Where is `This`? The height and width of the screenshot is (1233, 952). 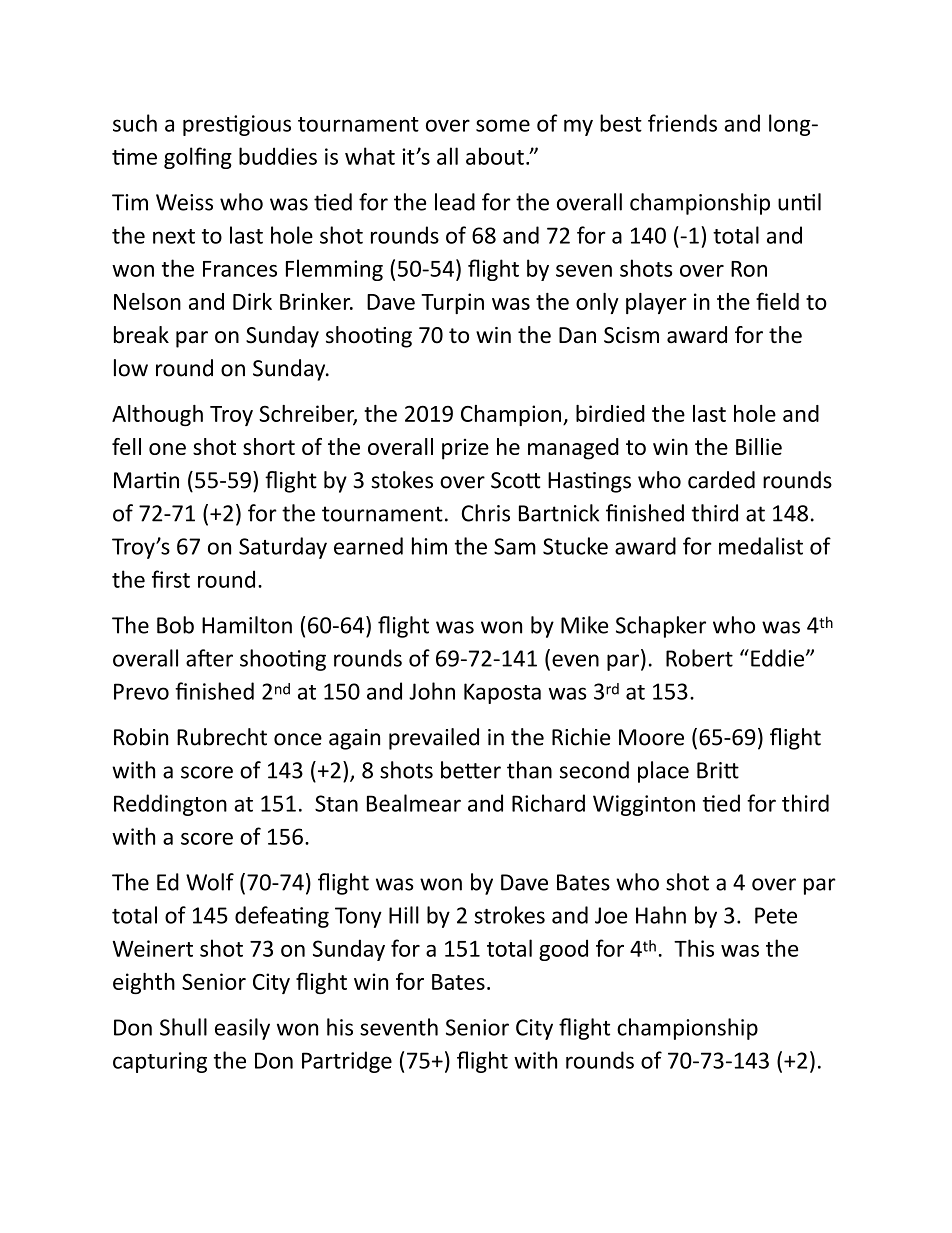
This is located at coordinates (694, 948).
